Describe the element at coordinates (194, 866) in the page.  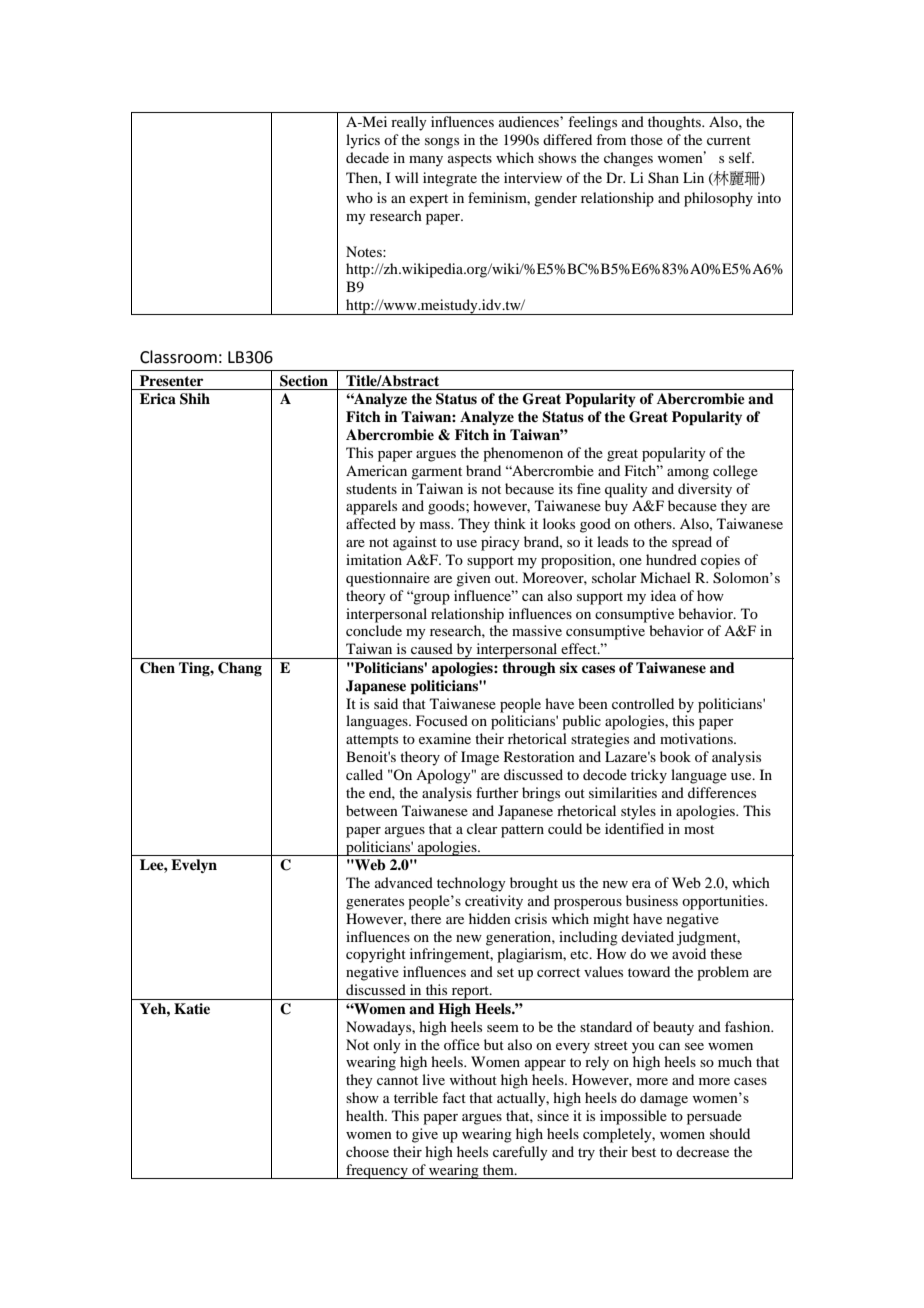
I see `Evelyn` at that location.
